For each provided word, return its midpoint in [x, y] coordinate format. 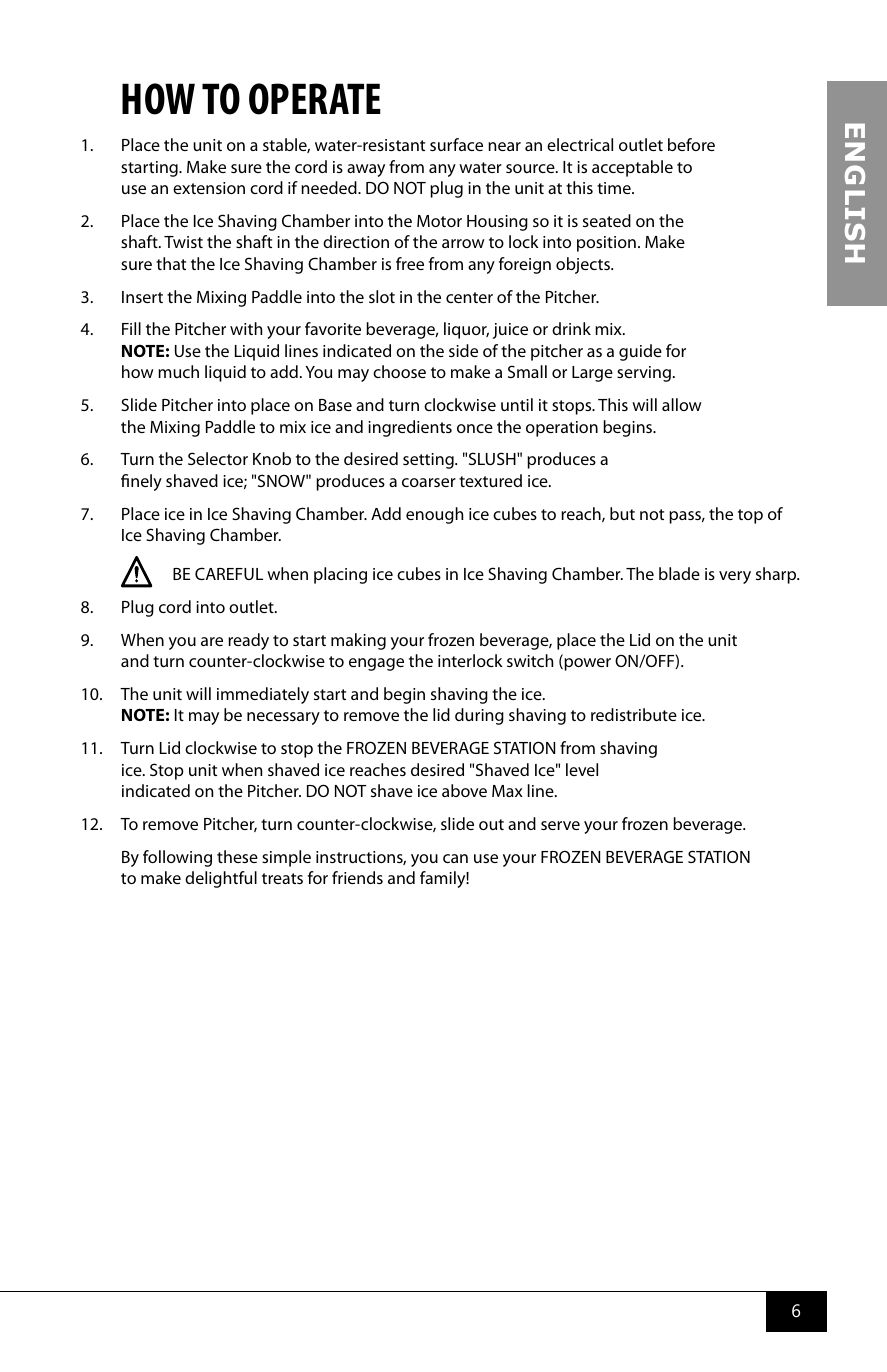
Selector [218, 458]
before [691, 144]
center [469, 297]
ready [248, 641]
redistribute [634, 714]
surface [456, 144]
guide [640, 352]
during [479, 716]
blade [679, 573]
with [246, 328]
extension [209, 188]
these [237, 856]
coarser [429, 482]
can [455, 858]
